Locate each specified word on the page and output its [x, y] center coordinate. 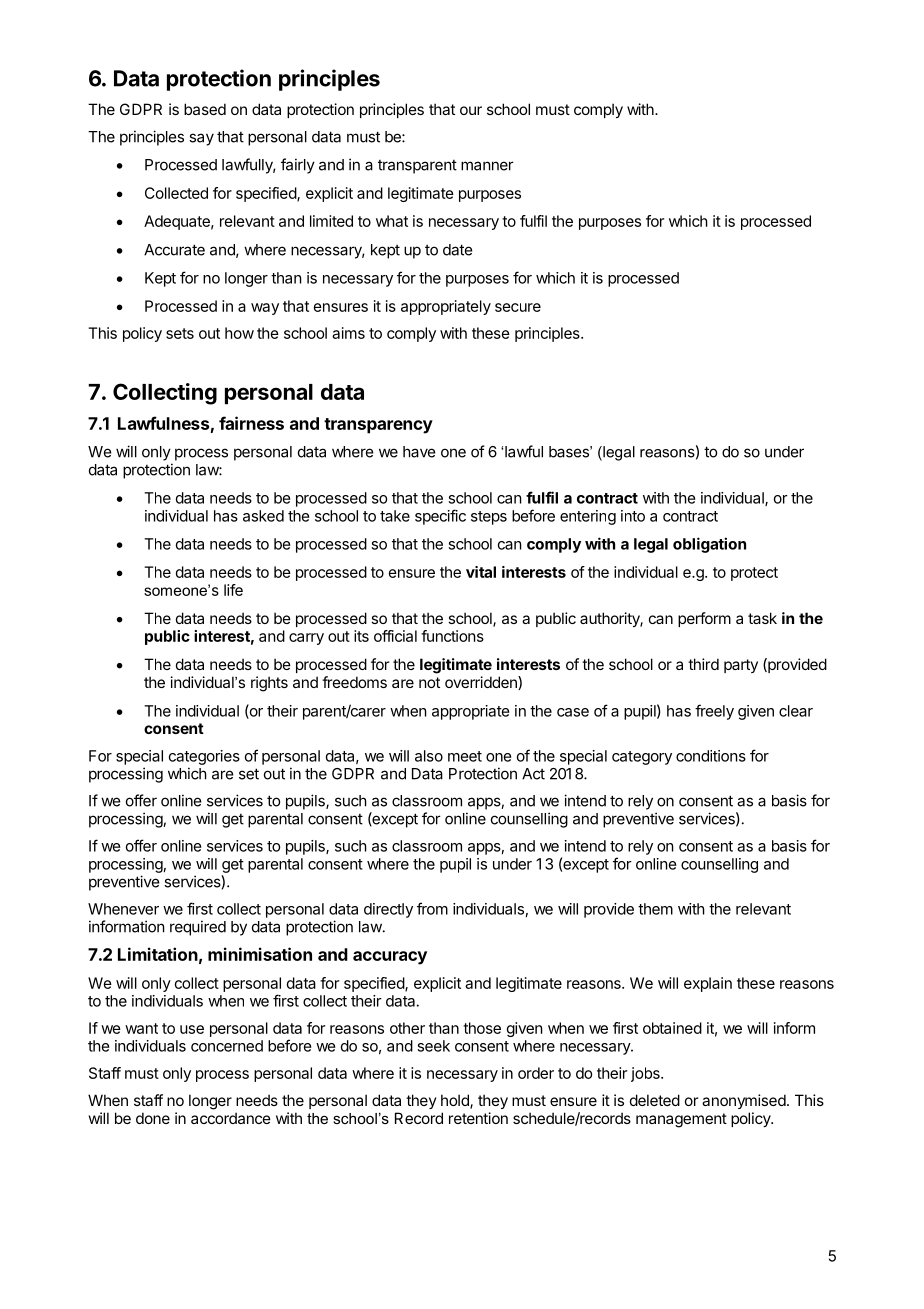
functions [452, 636]
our [471, 110]
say [201, 139]
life [233, 590]
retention [478, 1118]
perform [704, 619]
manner [487, 166]
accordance [231, 1118]
